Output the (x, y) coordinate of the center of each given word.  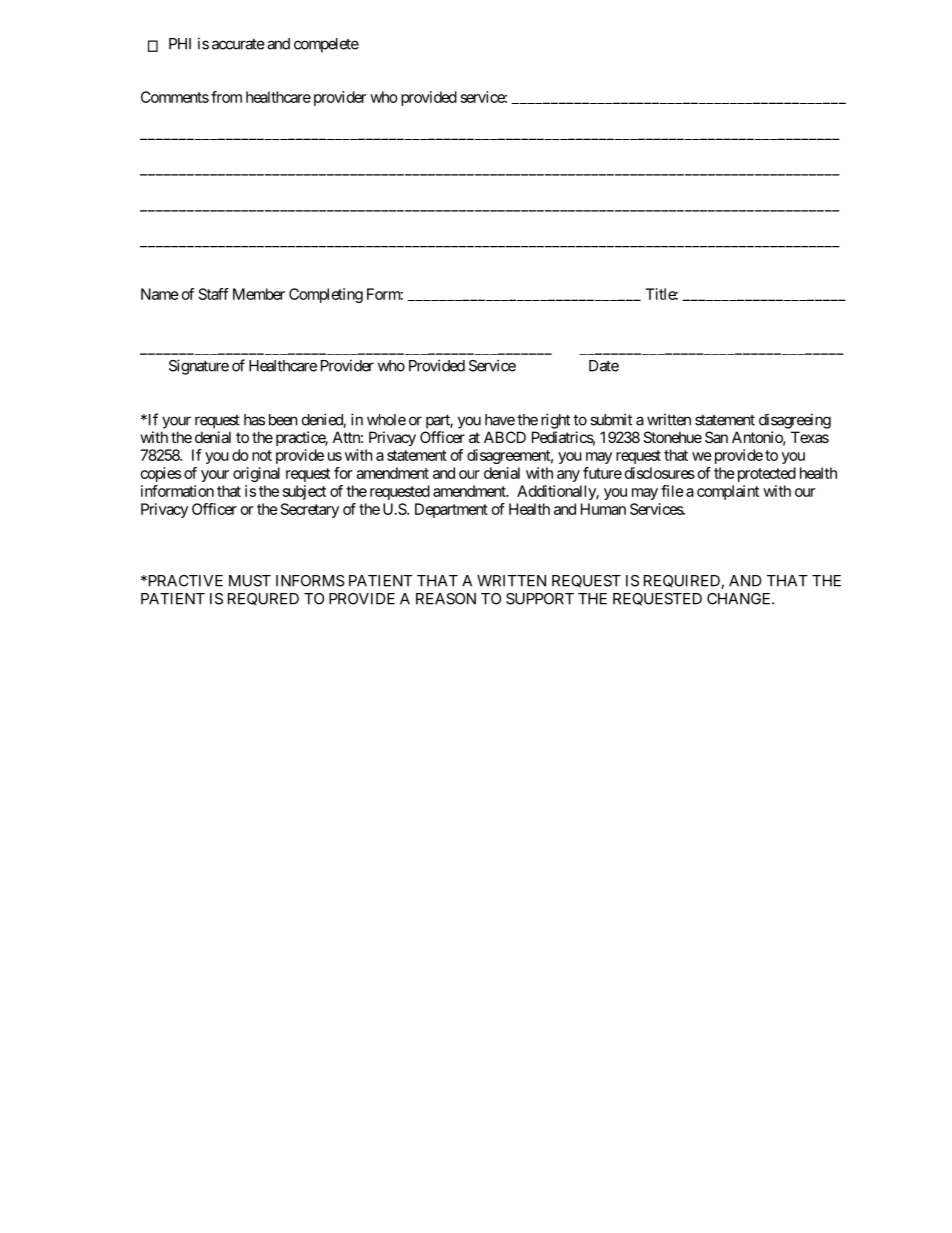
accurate (238, 44)
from (226, 97)
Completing (326, 295)
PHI (180, 44)
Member (259, 294)
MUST (250, 581)
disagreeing (795, 421)
